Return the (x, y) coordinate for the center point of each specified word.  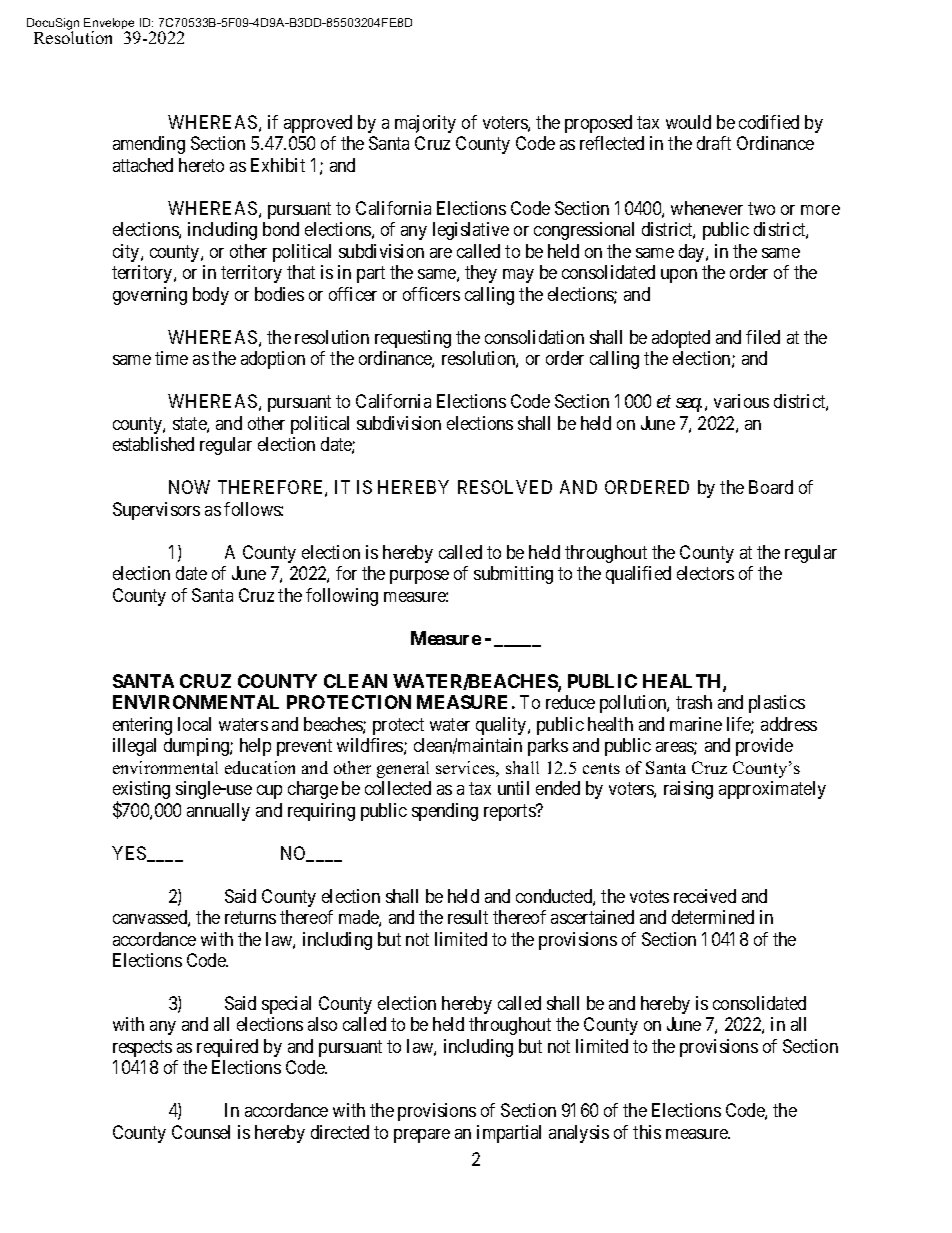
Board (771, 487)
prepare (422, 1136)
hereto (201, 165)
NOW (189, 487)
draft (714, 143)
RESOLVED (505, 487)
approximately (772, 790)
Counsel (201, 1132)
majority (425, 124)
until (513, 788)
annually (218, 812)
